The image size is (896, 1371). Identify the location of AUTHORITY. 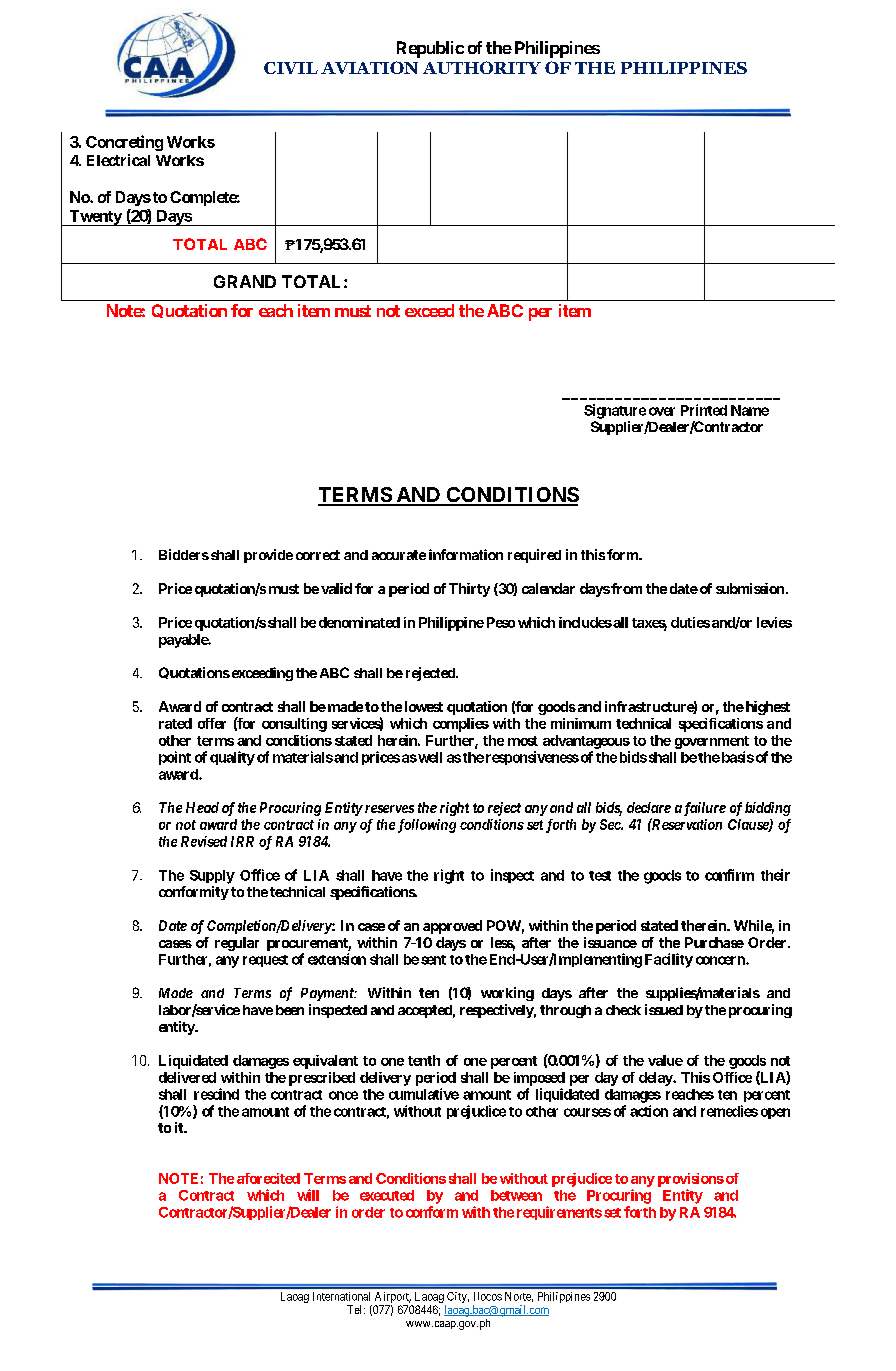
(482, 67).
